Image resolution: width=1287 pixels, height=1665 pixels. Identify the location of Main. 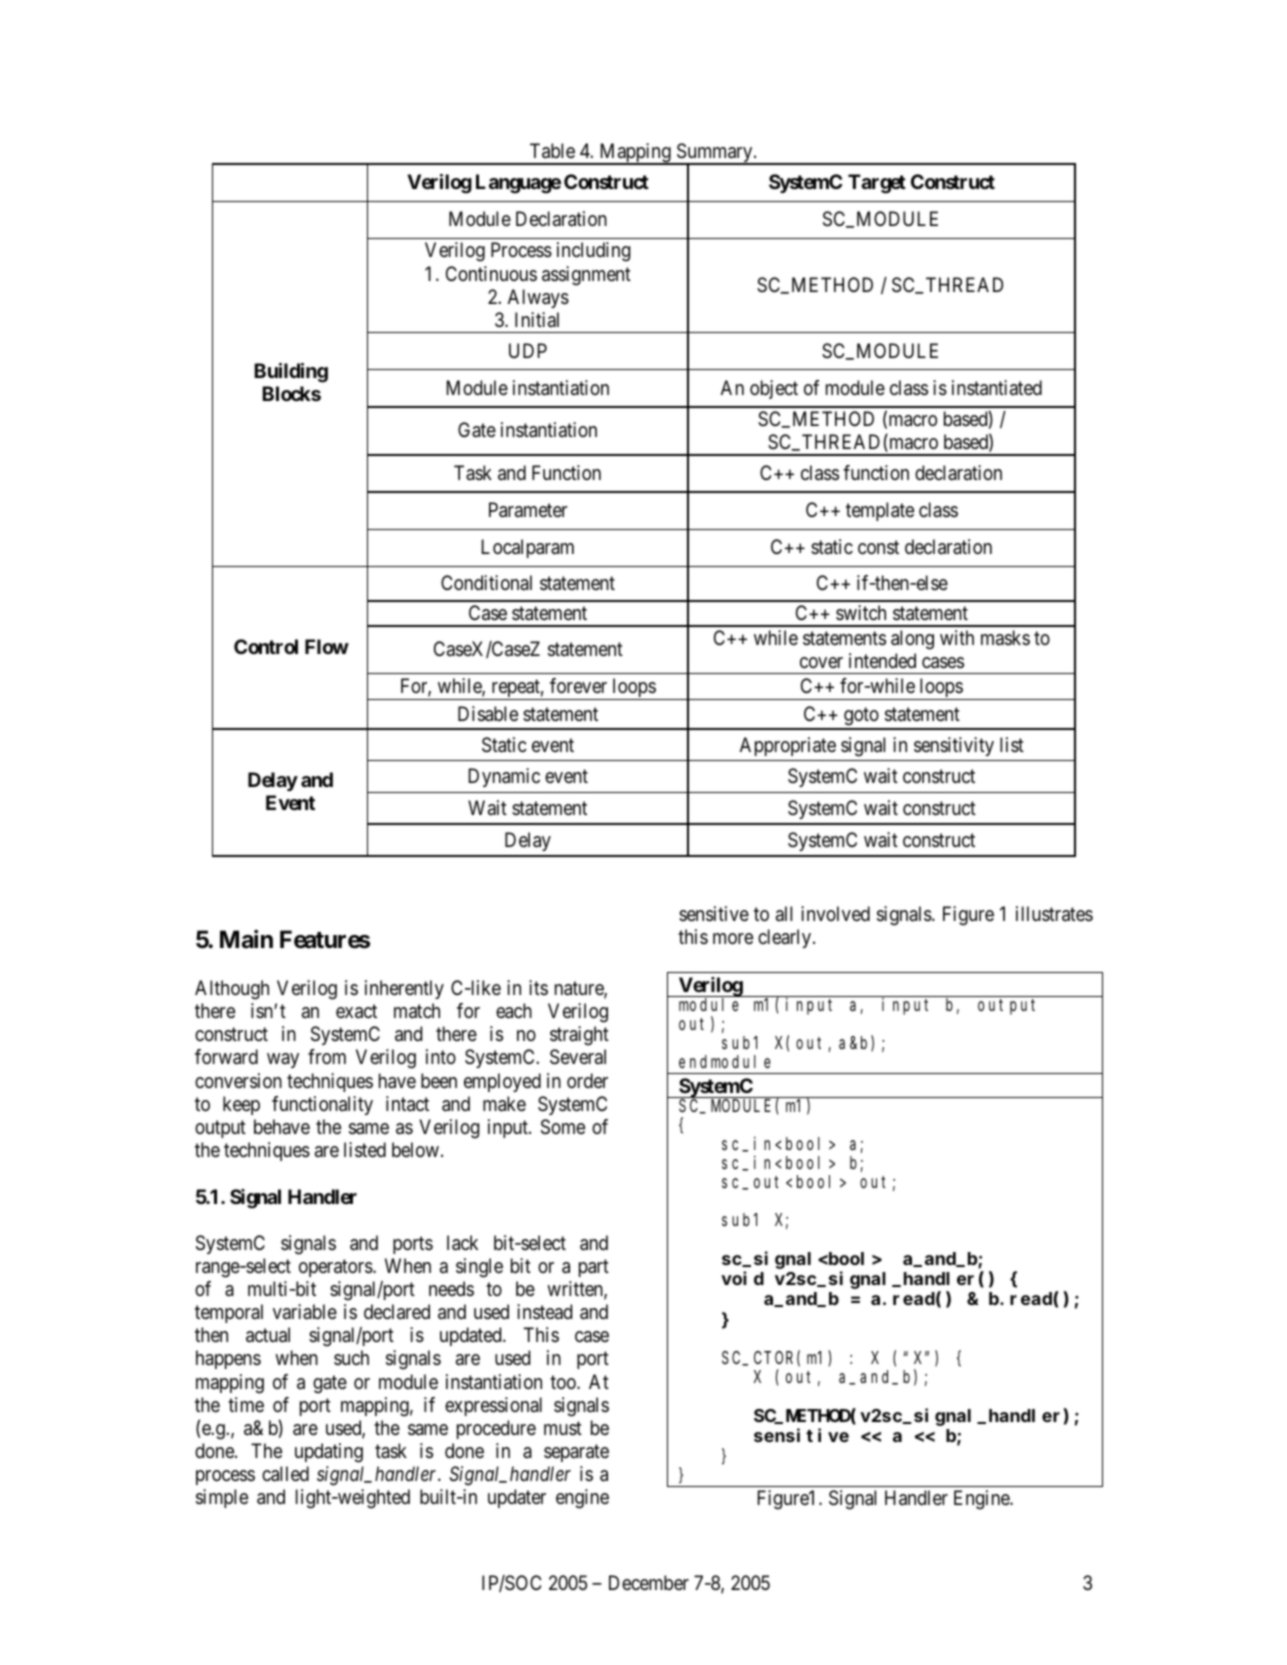
(246, 939).
